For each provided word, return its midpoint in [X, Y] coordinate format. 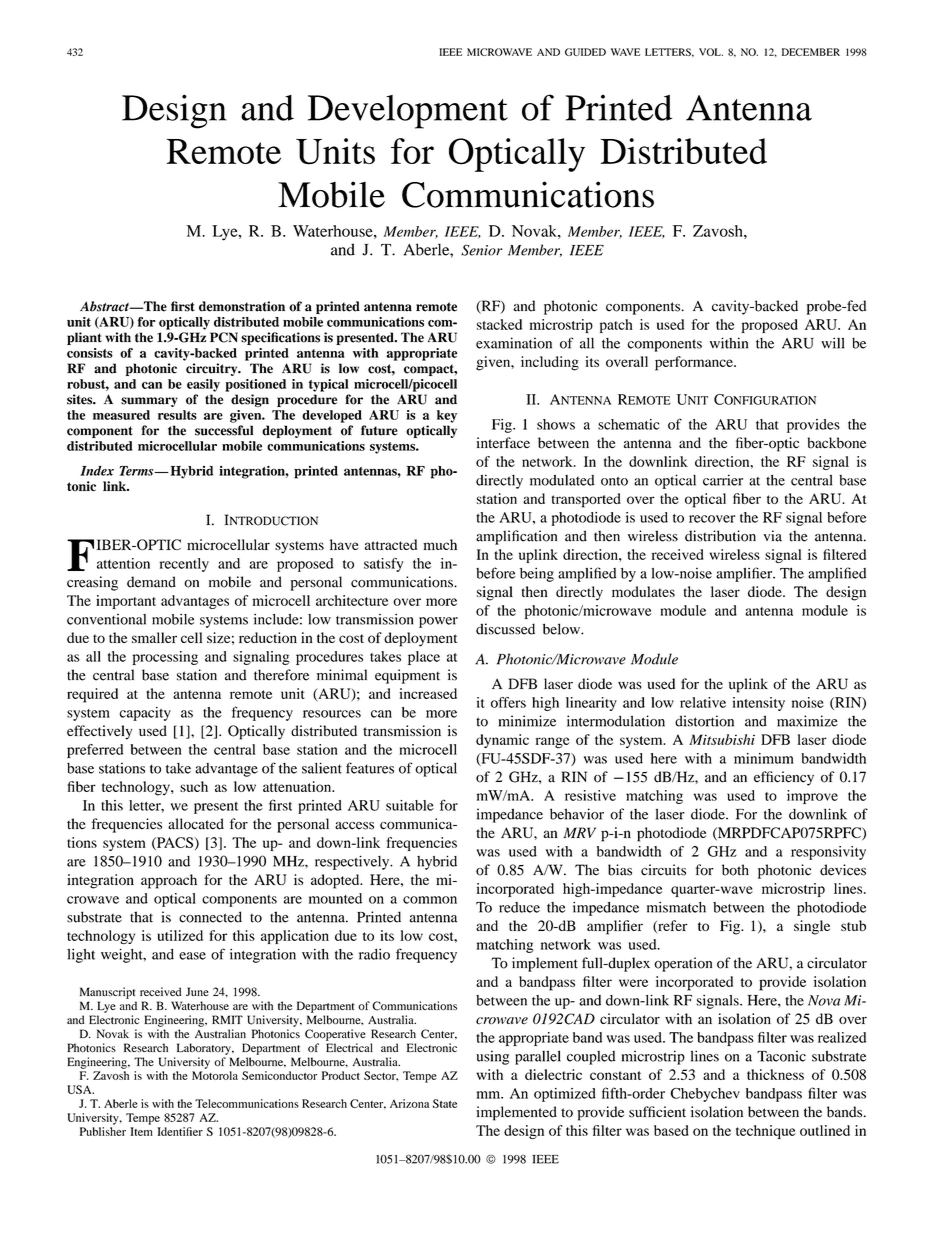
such [194, 786]
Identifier [180, 1131]
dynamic [502, 741]
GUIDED [585, 52]
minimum [764, 758]
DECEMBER [811, 52]
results [177, 415]
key [447, 416]
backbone [837, 443]
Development [408, 112]
